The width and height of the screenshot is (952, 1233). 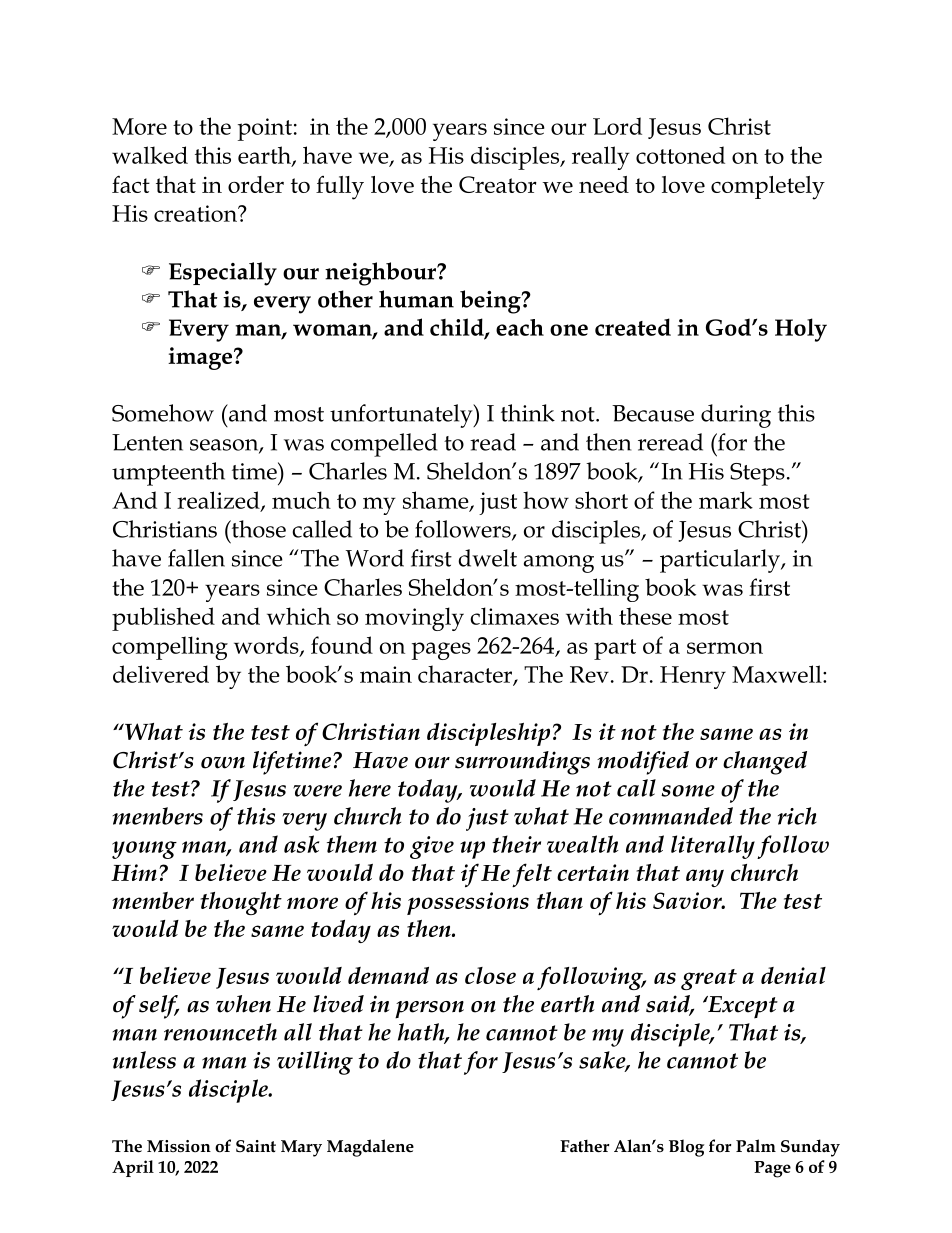 What do you see at coordinates (179, 1146) in the screenshot?
I see `Mission` at bounding box center [179, 1146].
